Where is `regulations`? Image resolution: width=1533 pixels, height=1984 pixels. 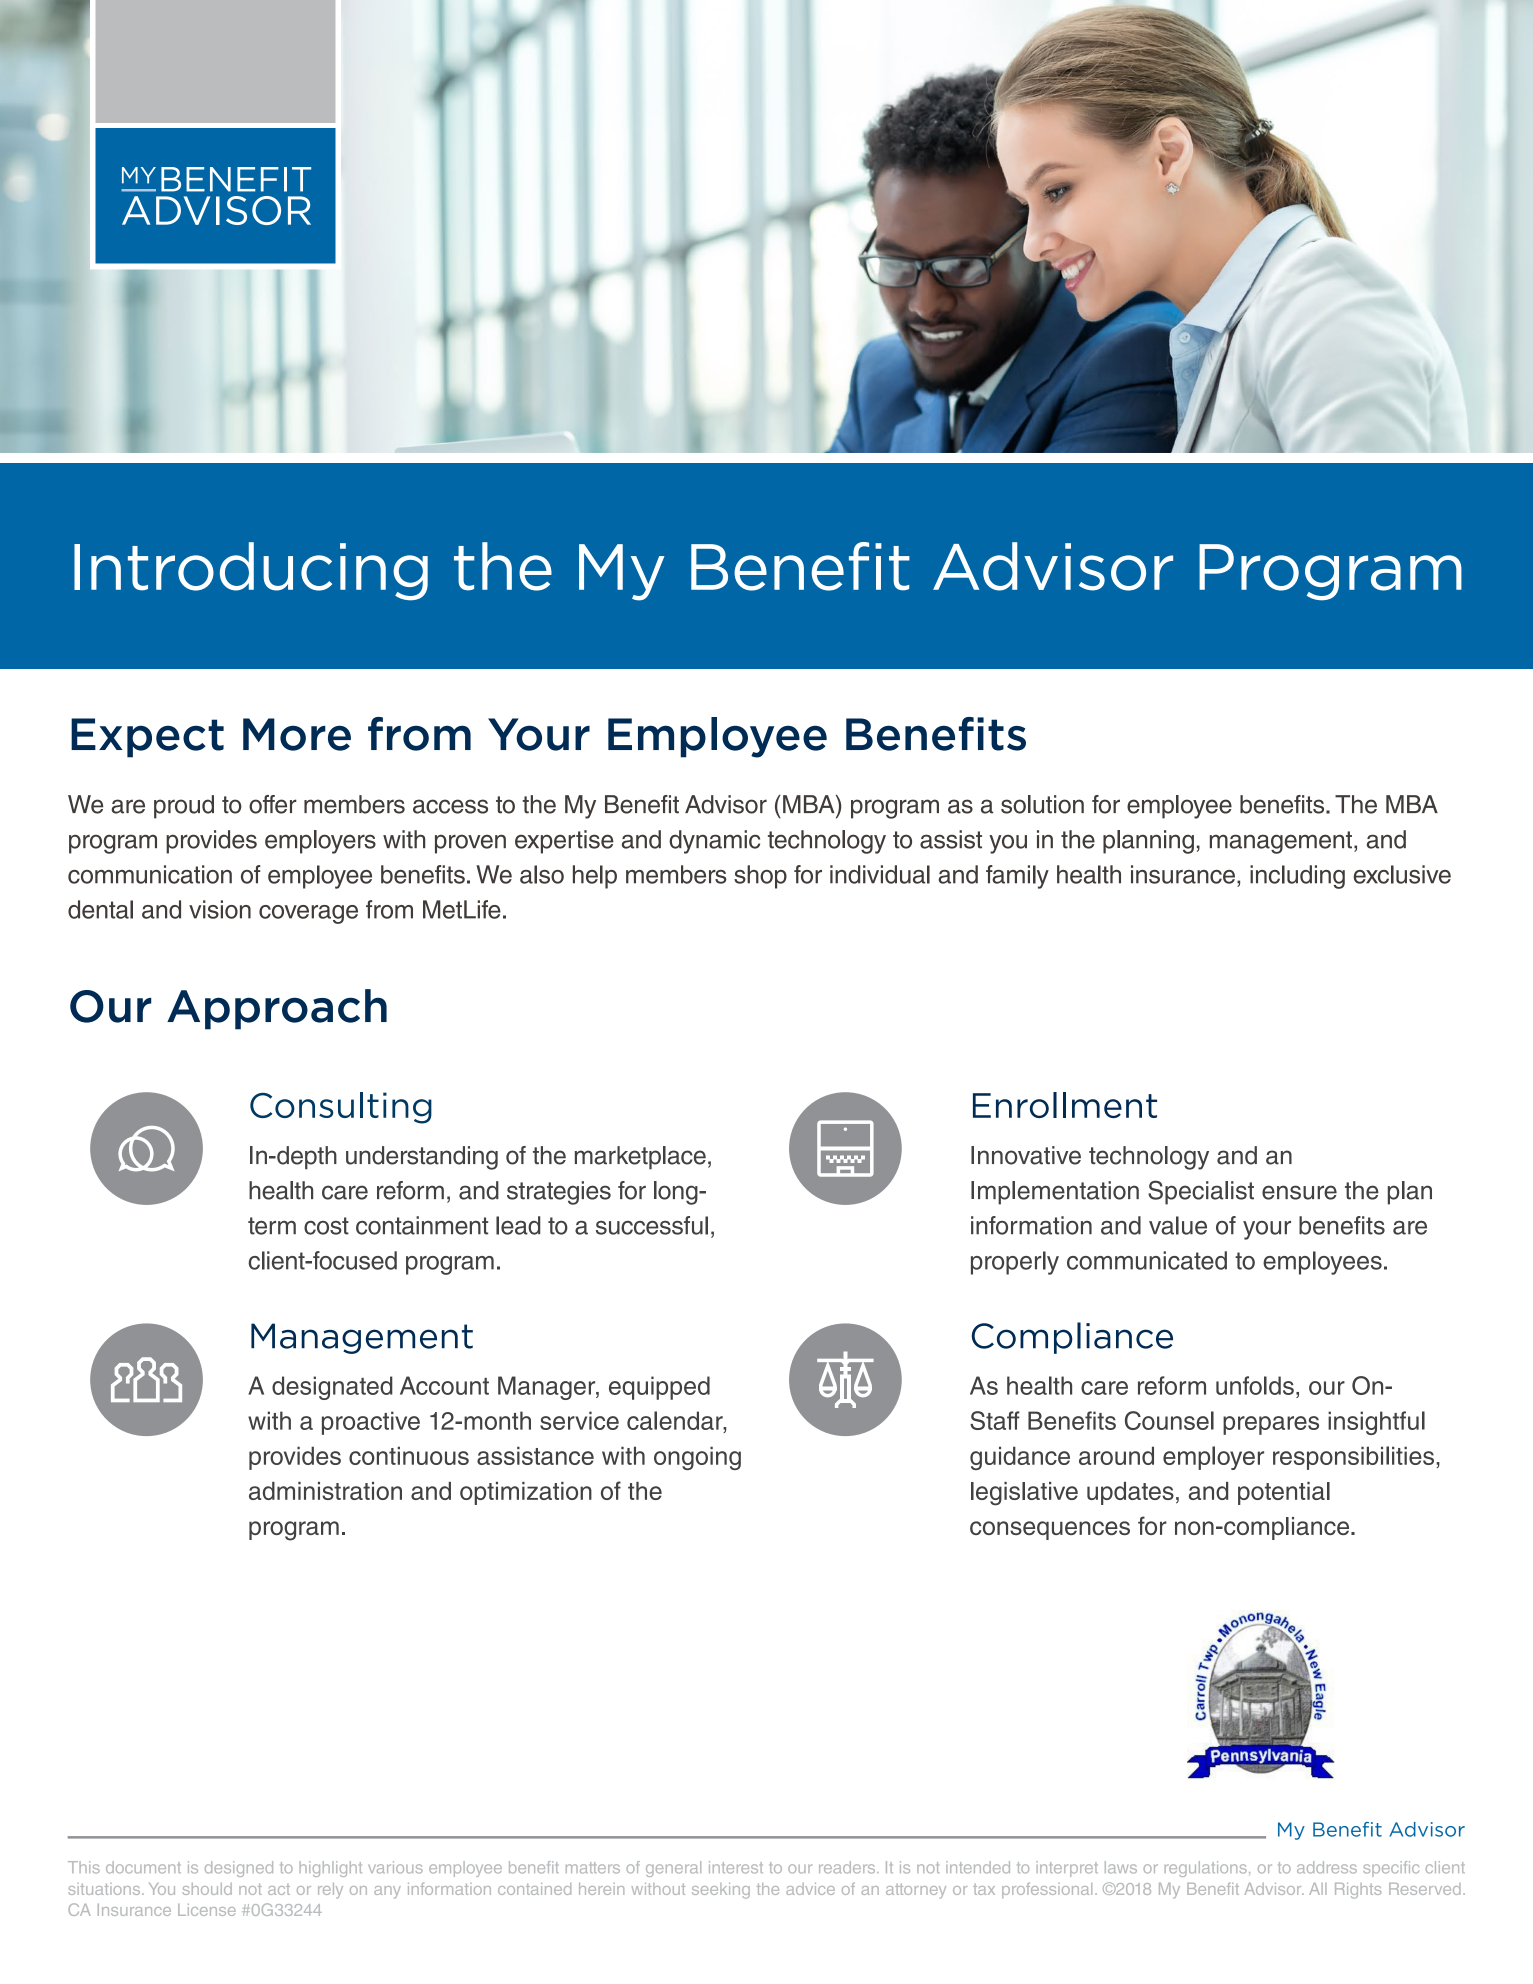
regulations is located at coordinates (1206, 1869).
